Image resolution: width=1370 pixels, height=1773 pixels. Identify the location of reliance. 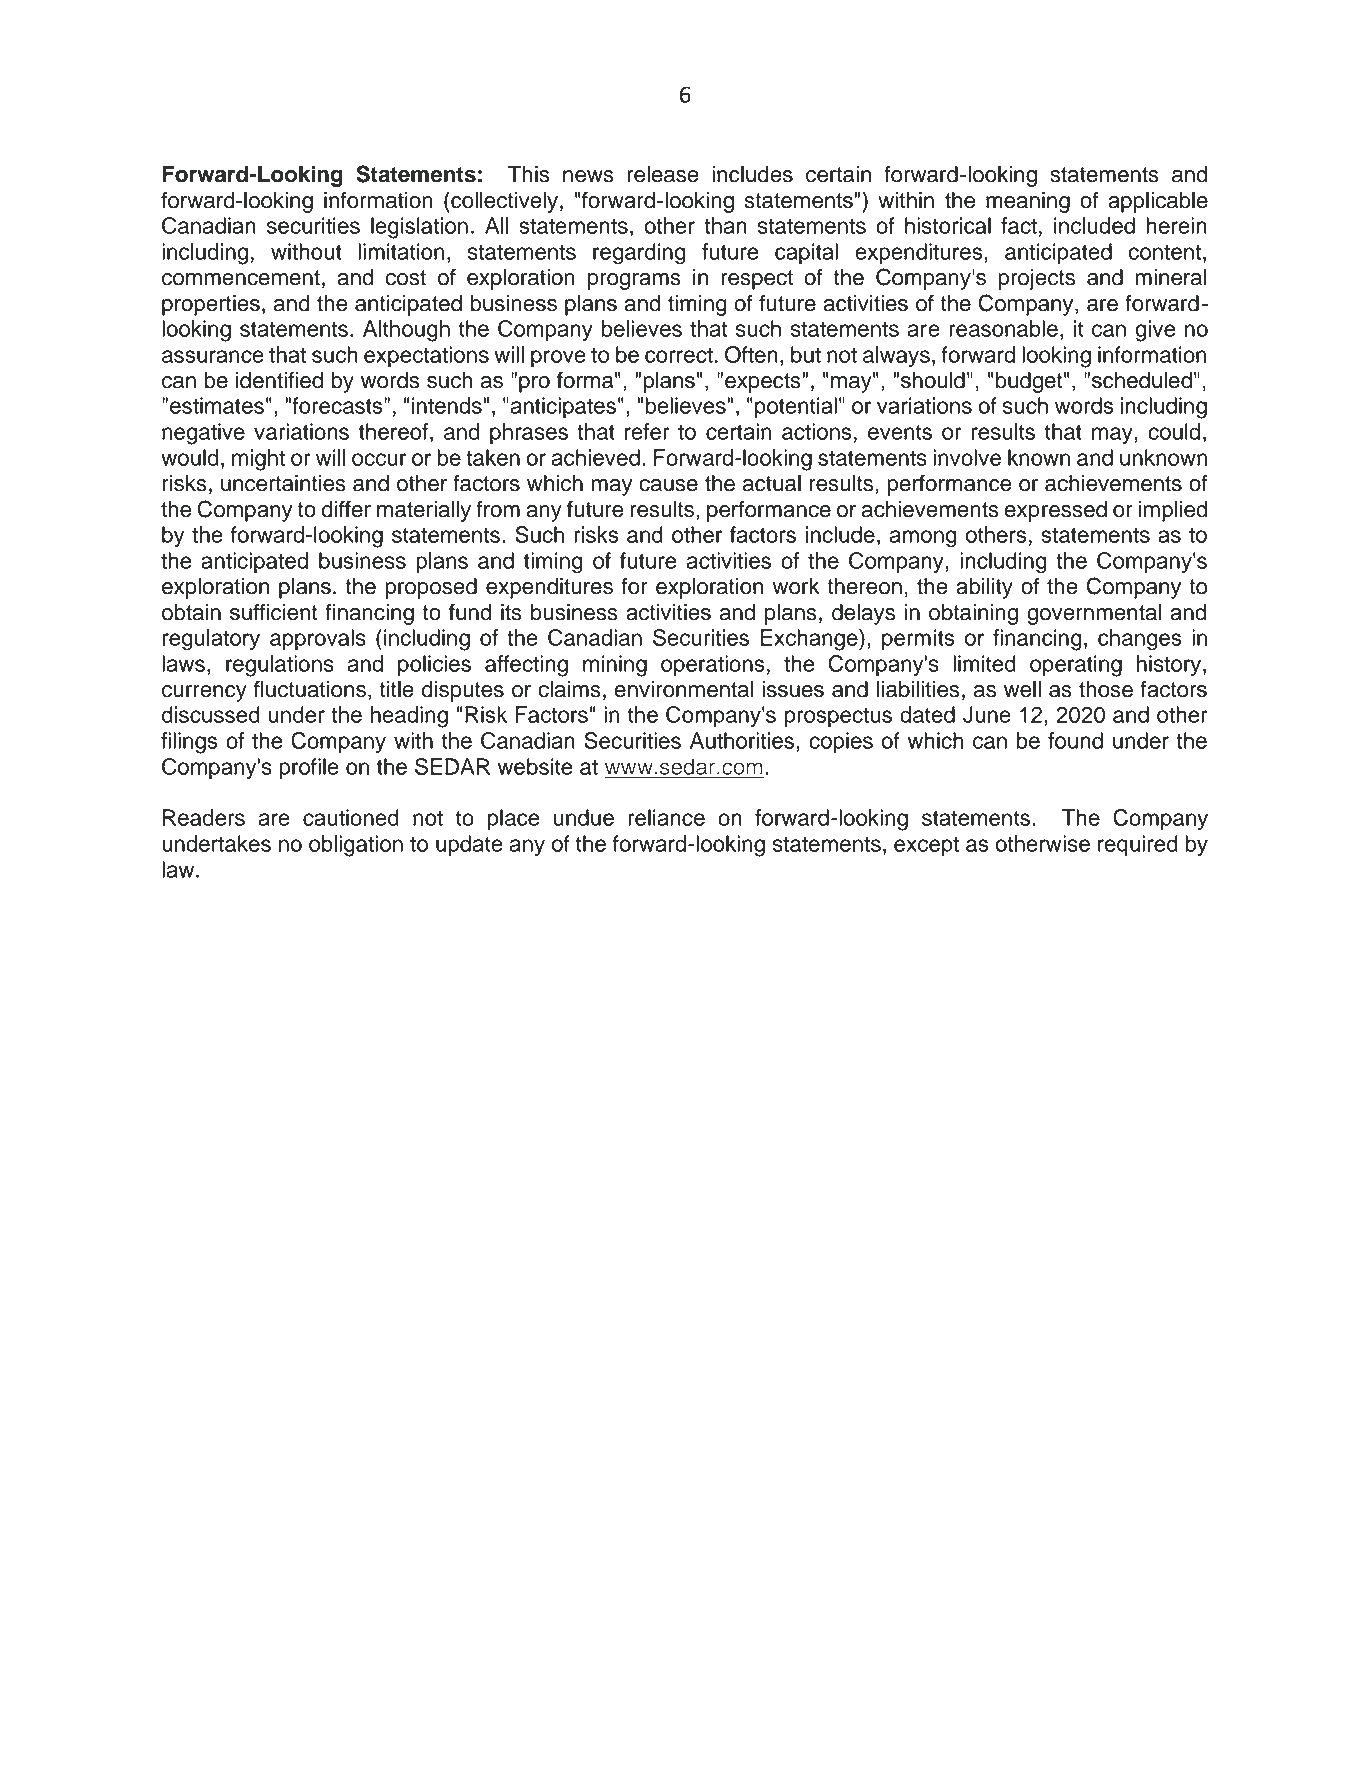
(666, 817).
